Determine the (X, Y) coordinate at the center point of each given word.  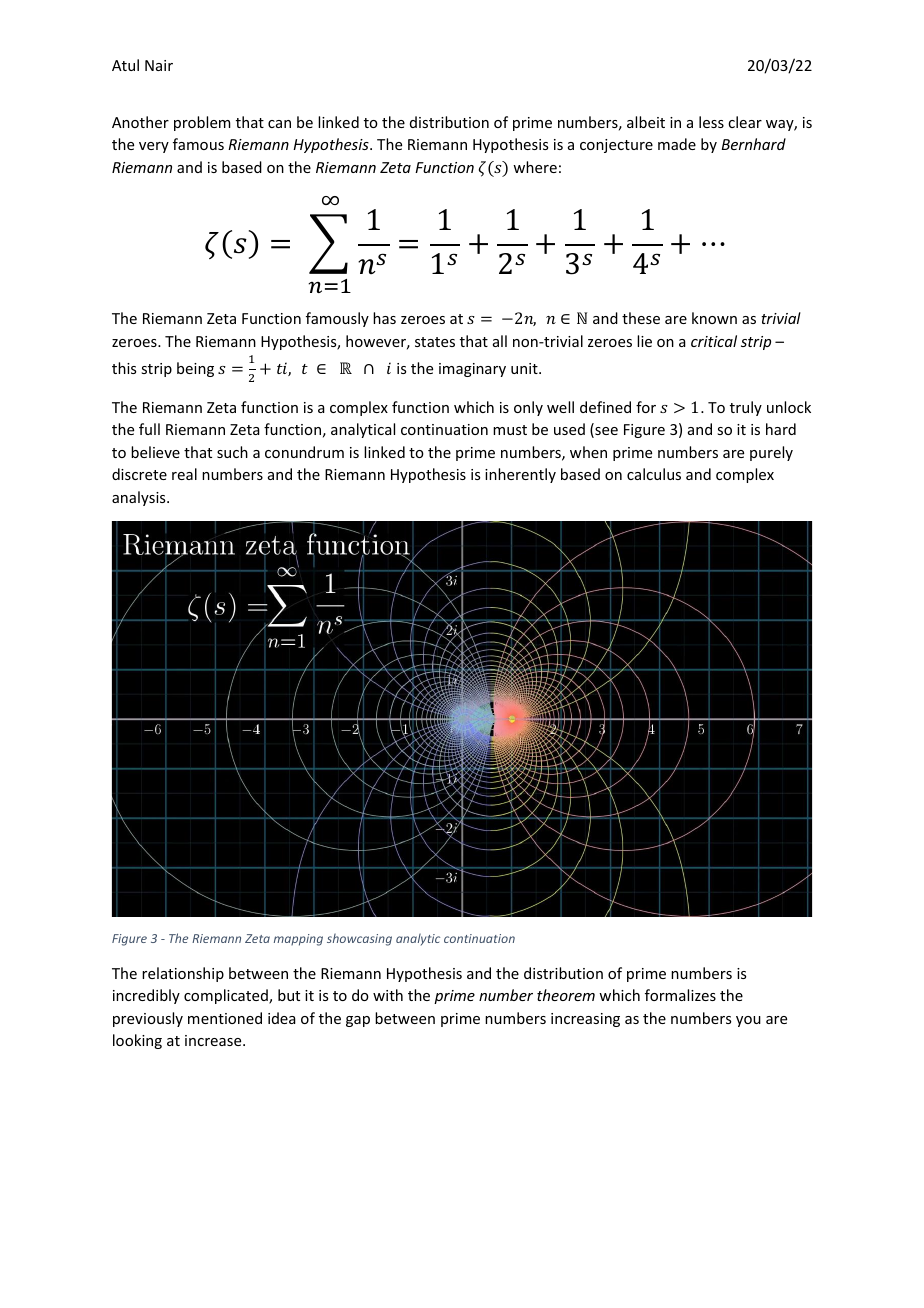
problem (202, 123)
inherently (520, 475)
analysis (140, 498)
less (711, 122)
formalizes (680, 995)
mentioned (225, 1018)
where (535, 167)
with (388, 995)
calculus (654, 474)
